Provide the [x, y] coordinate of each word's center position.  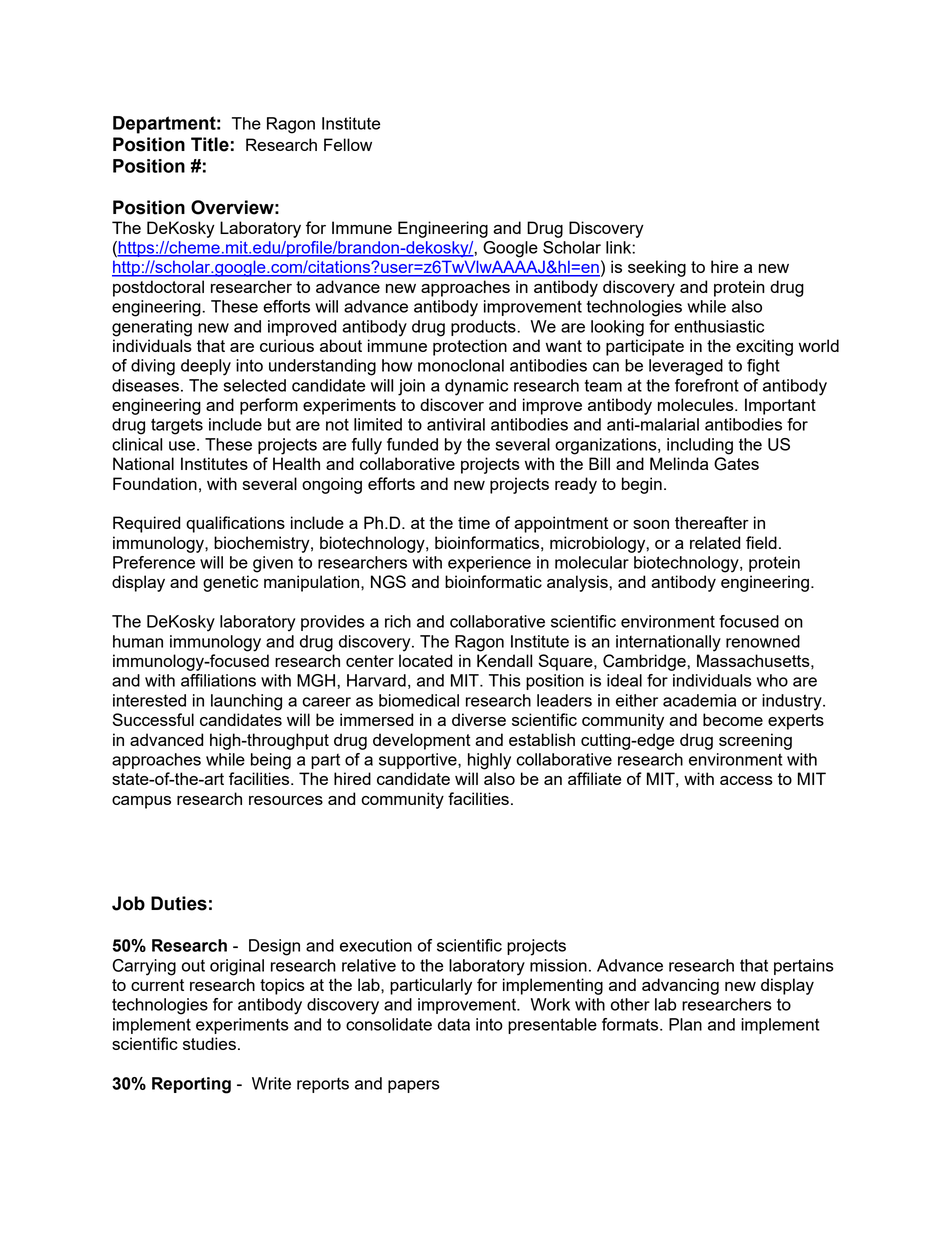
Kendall [504, 660]
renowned [763, 641]
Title [210, 144]
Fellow [348, 144]
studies [209, 1043]
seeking [657, 268]
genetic [230, 583]
